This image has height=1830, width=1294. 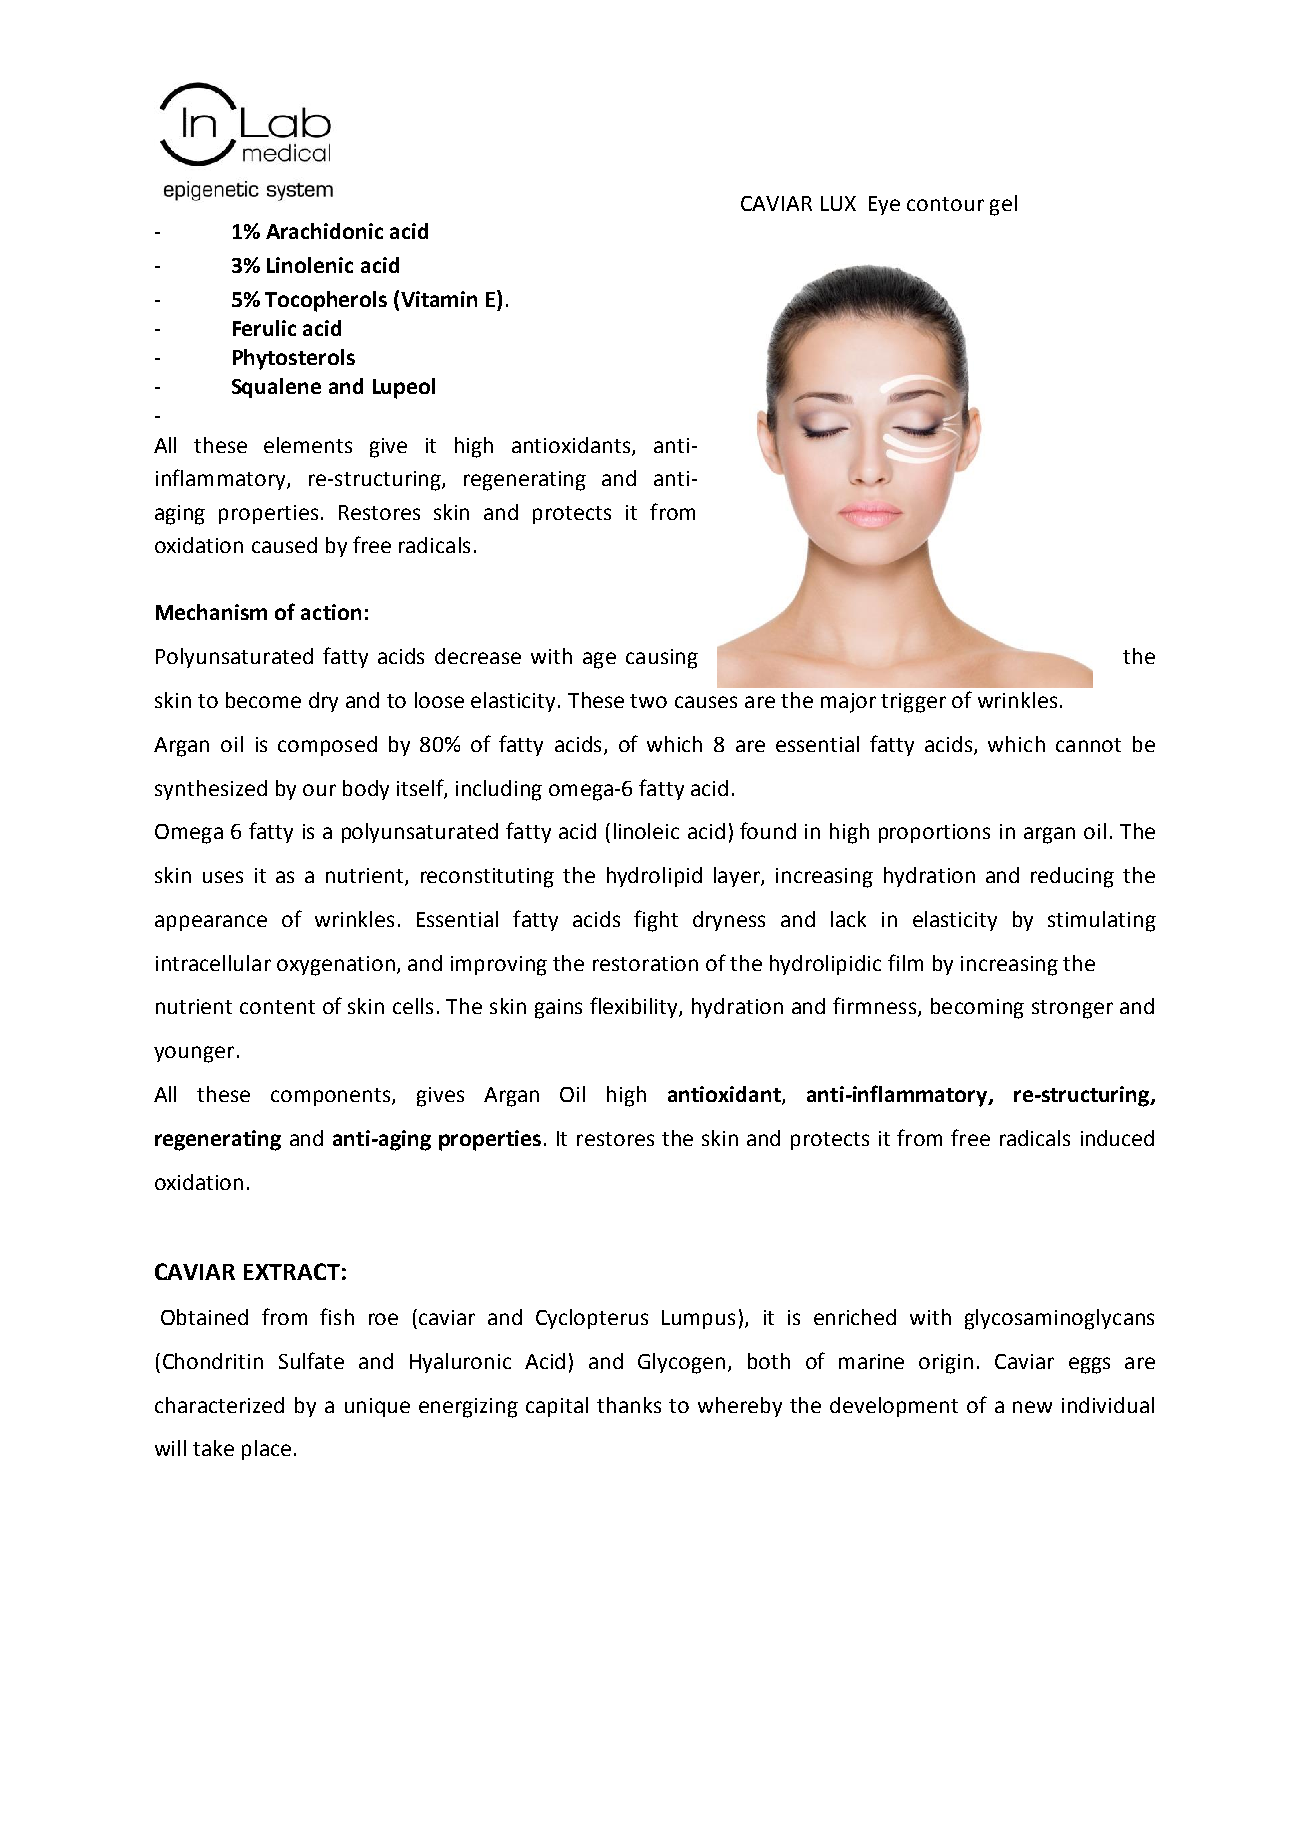 What do you see at coordinates (646, 831) in the image?
I see `linoleic` at bounding box center [646, 831].
